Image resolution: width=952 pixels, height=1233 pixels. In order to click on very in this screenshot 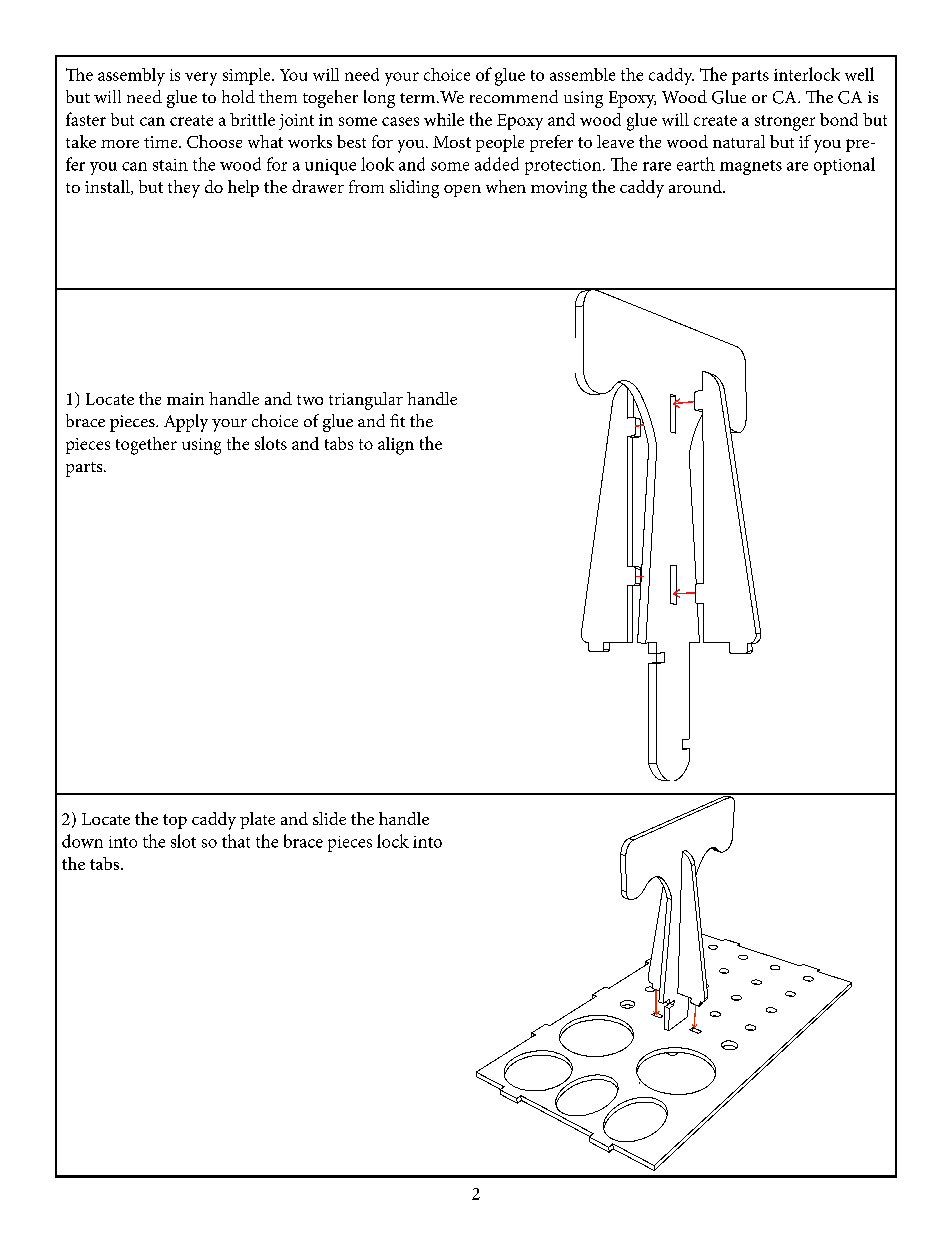, I will do `click(201, 79)`.
